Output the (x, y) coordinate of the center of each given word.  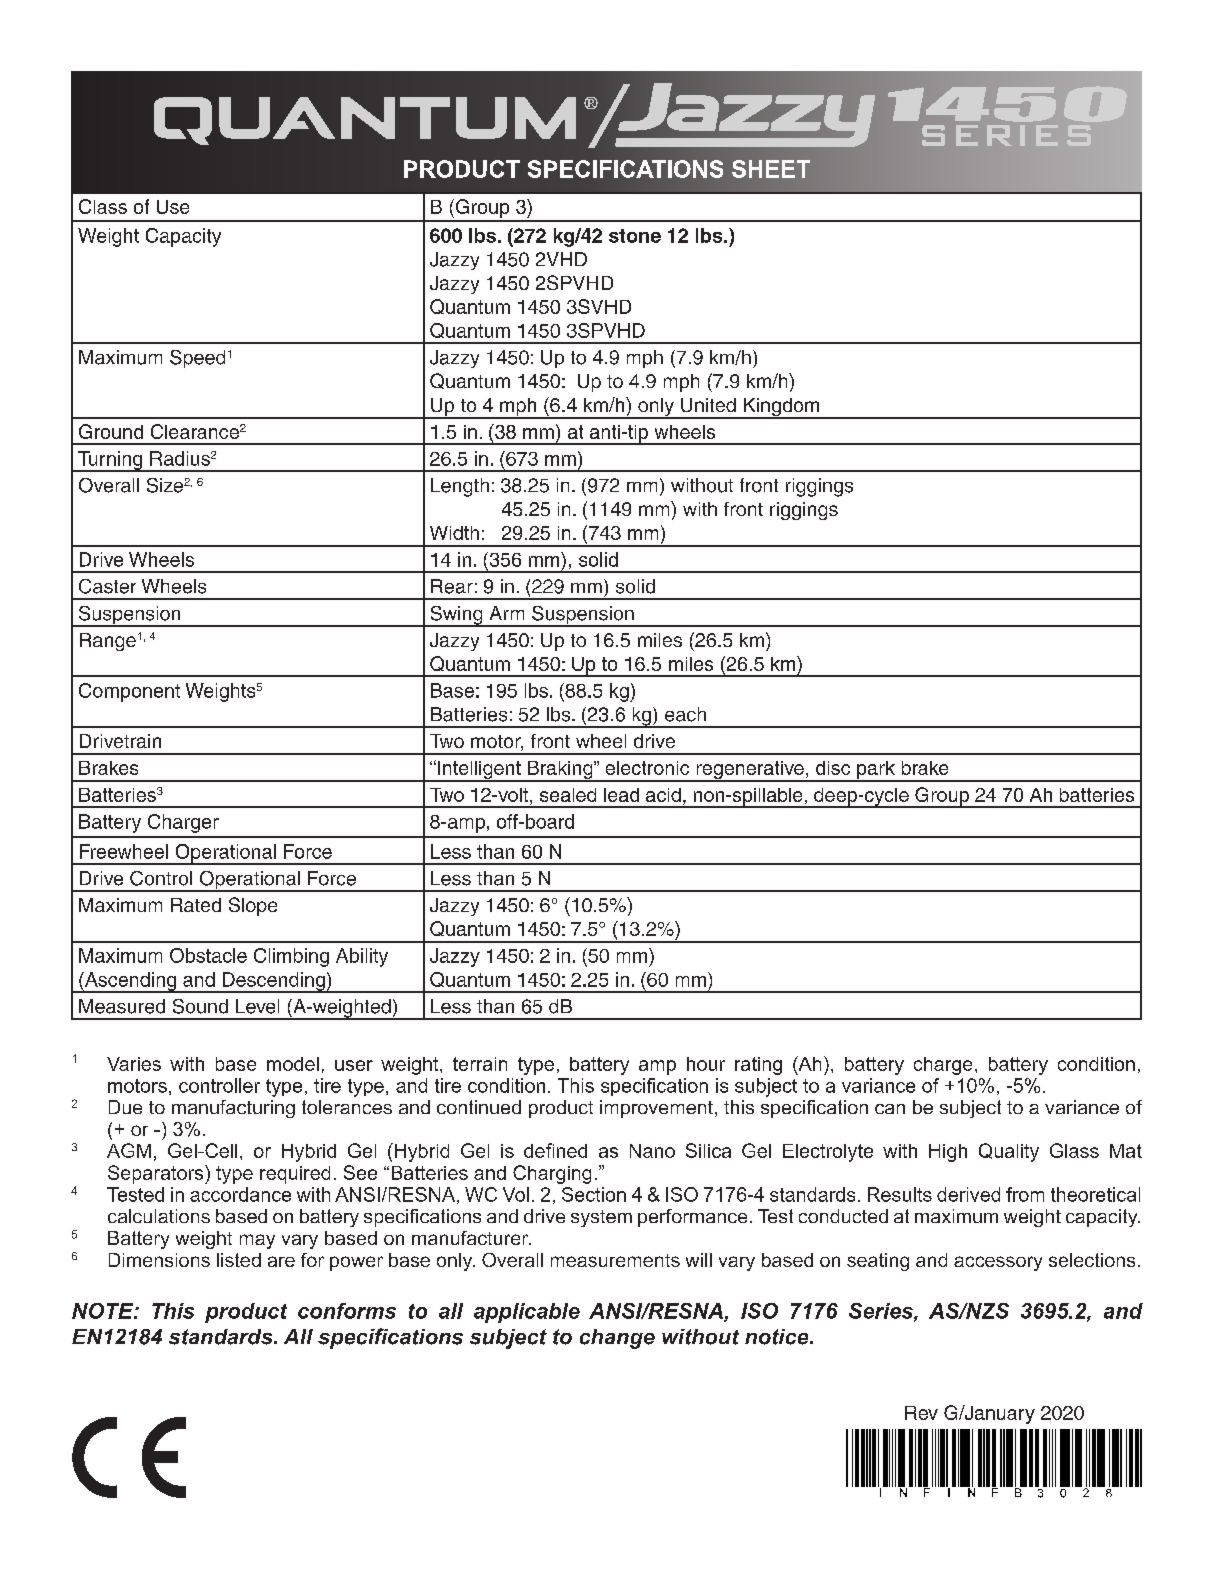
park (876, 771)
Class (103, 206)
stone (635, 236)
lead (621, 795)
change (617, 1339)
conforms (347, 1311)
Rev (921, 1413)
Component (129, 692)
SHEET (771, 169)
